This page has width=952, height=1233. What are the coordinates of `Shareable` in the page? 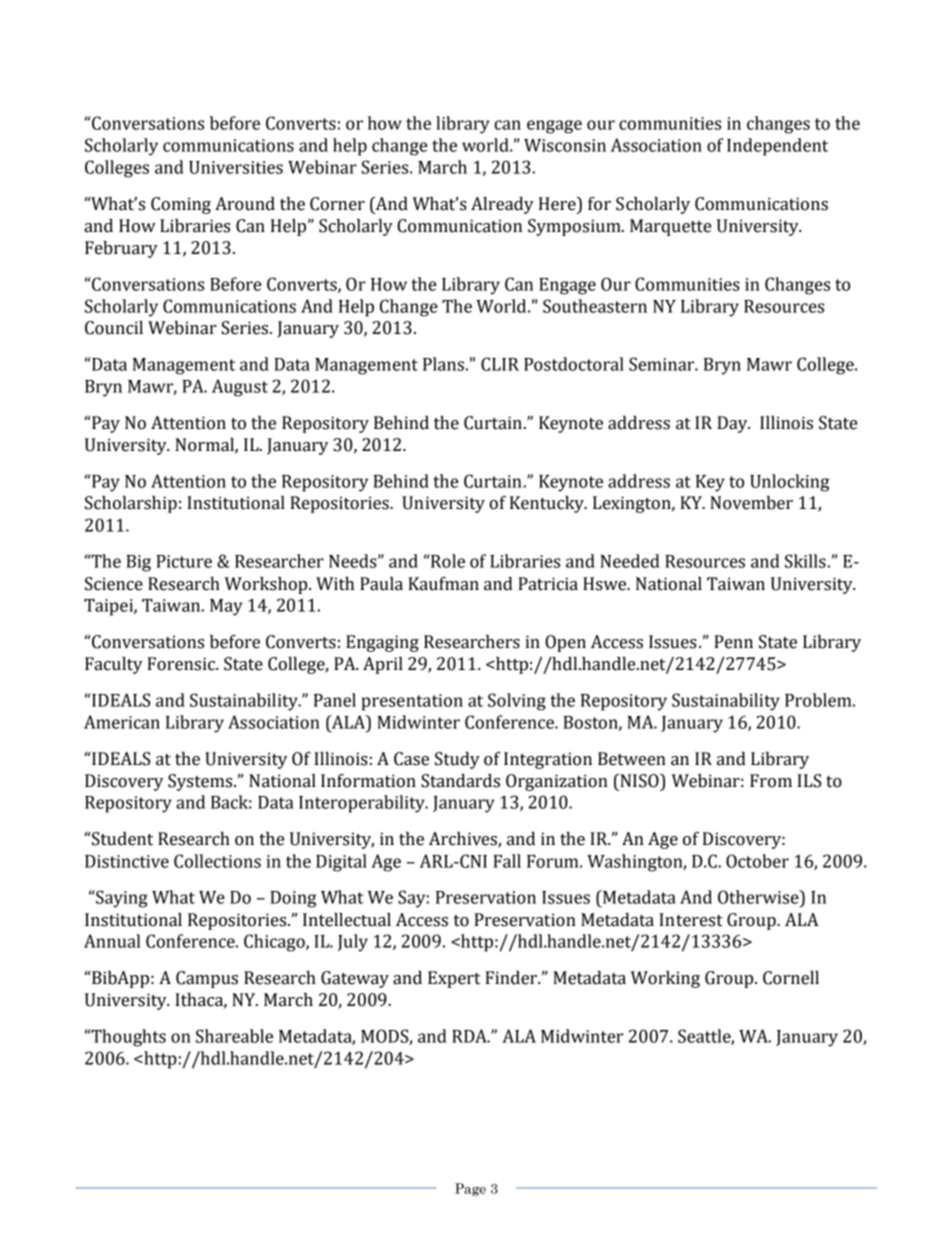 It's located at (234, 1036).
